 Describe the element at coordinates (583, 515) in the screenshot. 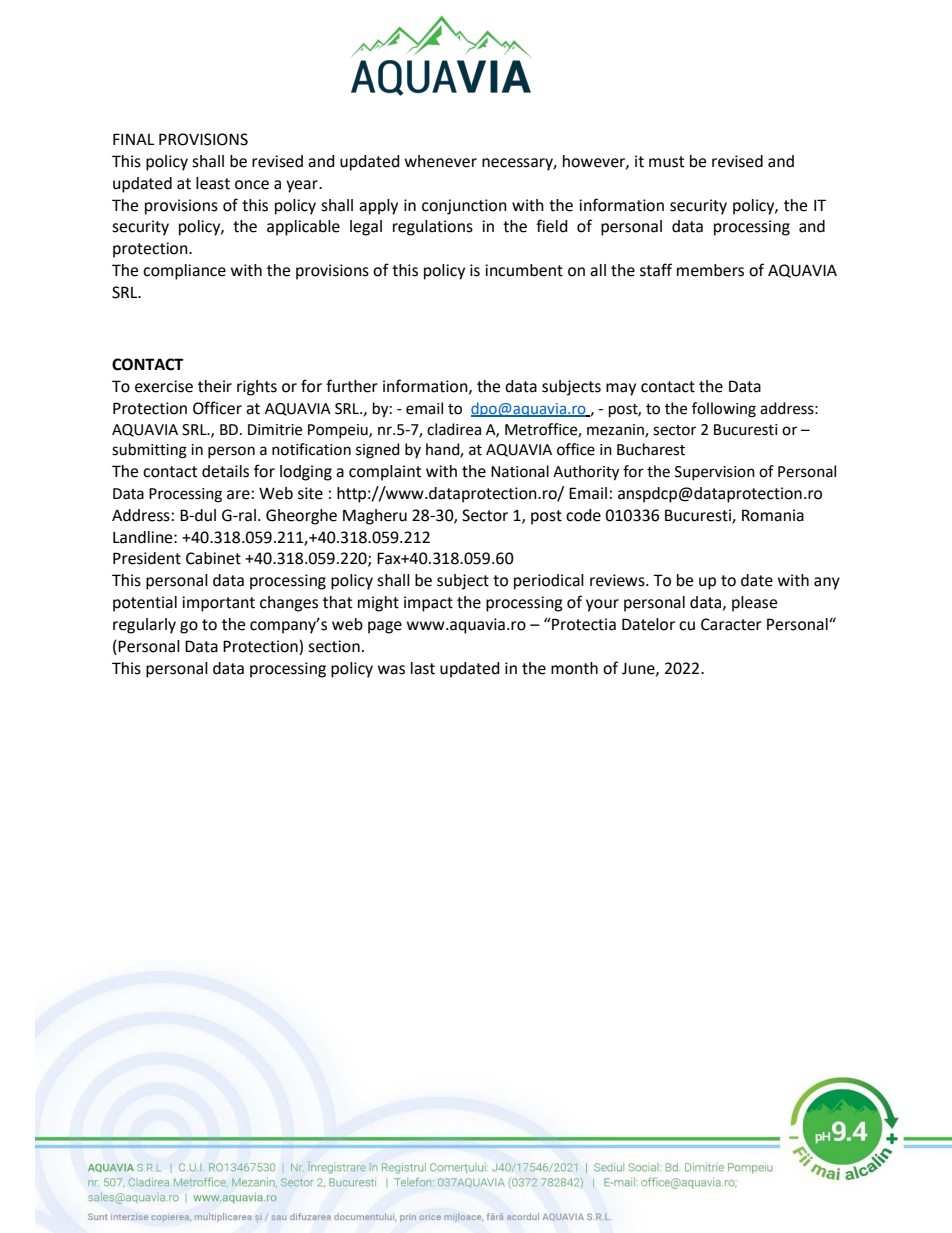

I see `code` at that location.
